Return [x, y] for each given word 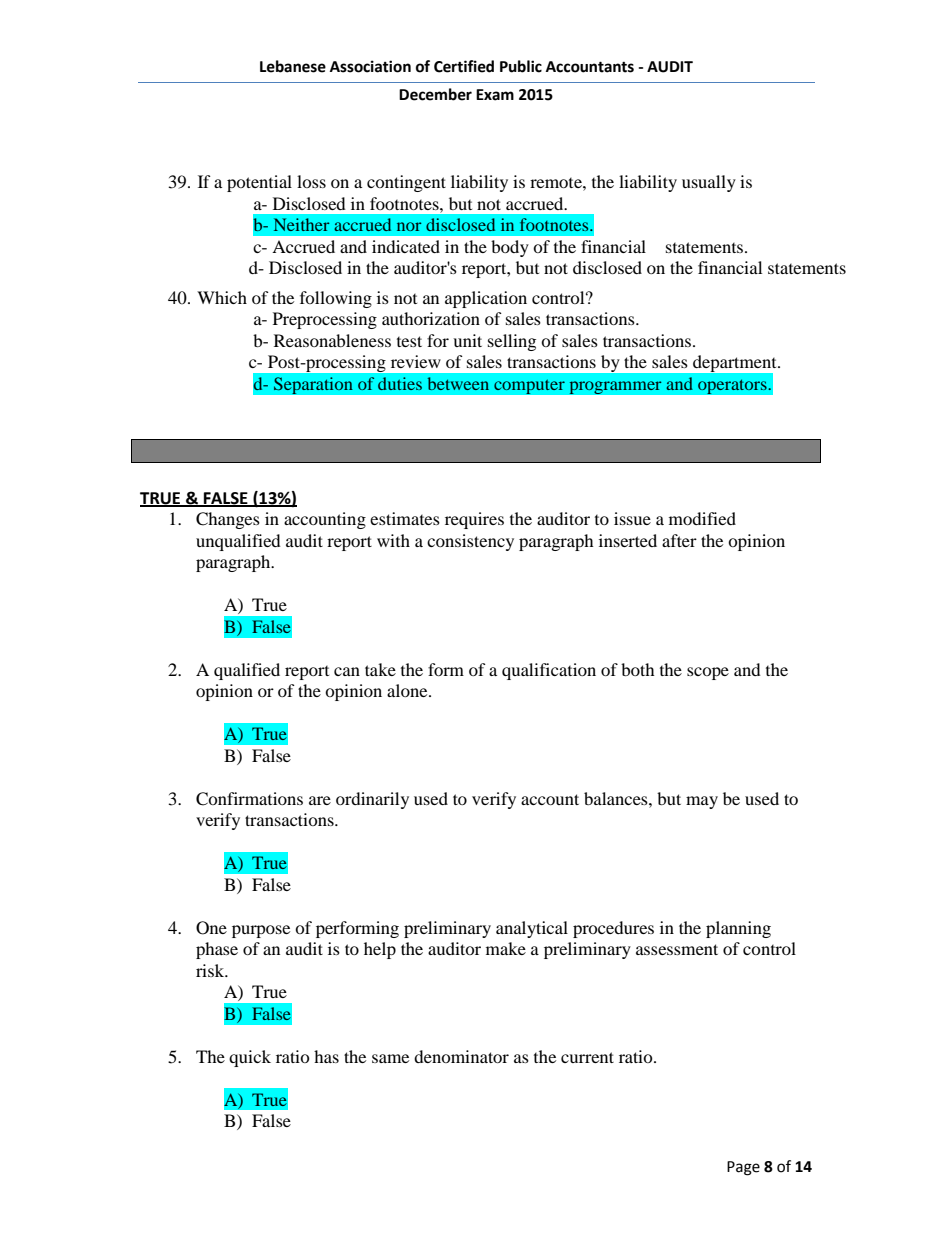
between [458, 383]
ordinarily [372, 800]
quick [250, 1058]
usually [709, 183]
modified [702, 518]
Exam [495, 95]
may [702, 802]
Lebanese [293, 66]
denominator [461, 1056]
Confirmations [249, 799]
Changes [228, 520]
